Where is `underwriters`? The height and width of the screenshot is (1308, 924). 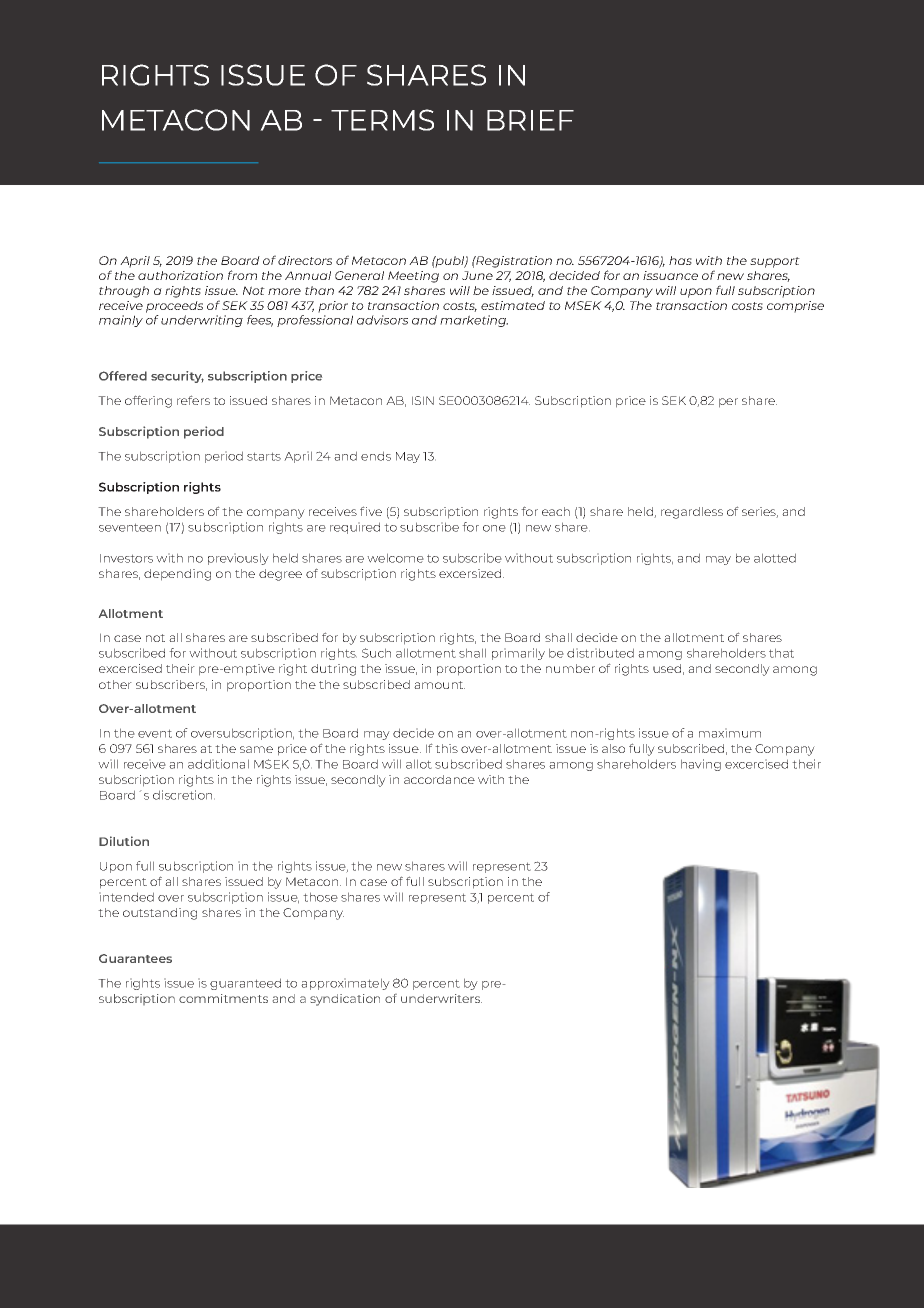
underwriters is located at coordinates (441, 998).
